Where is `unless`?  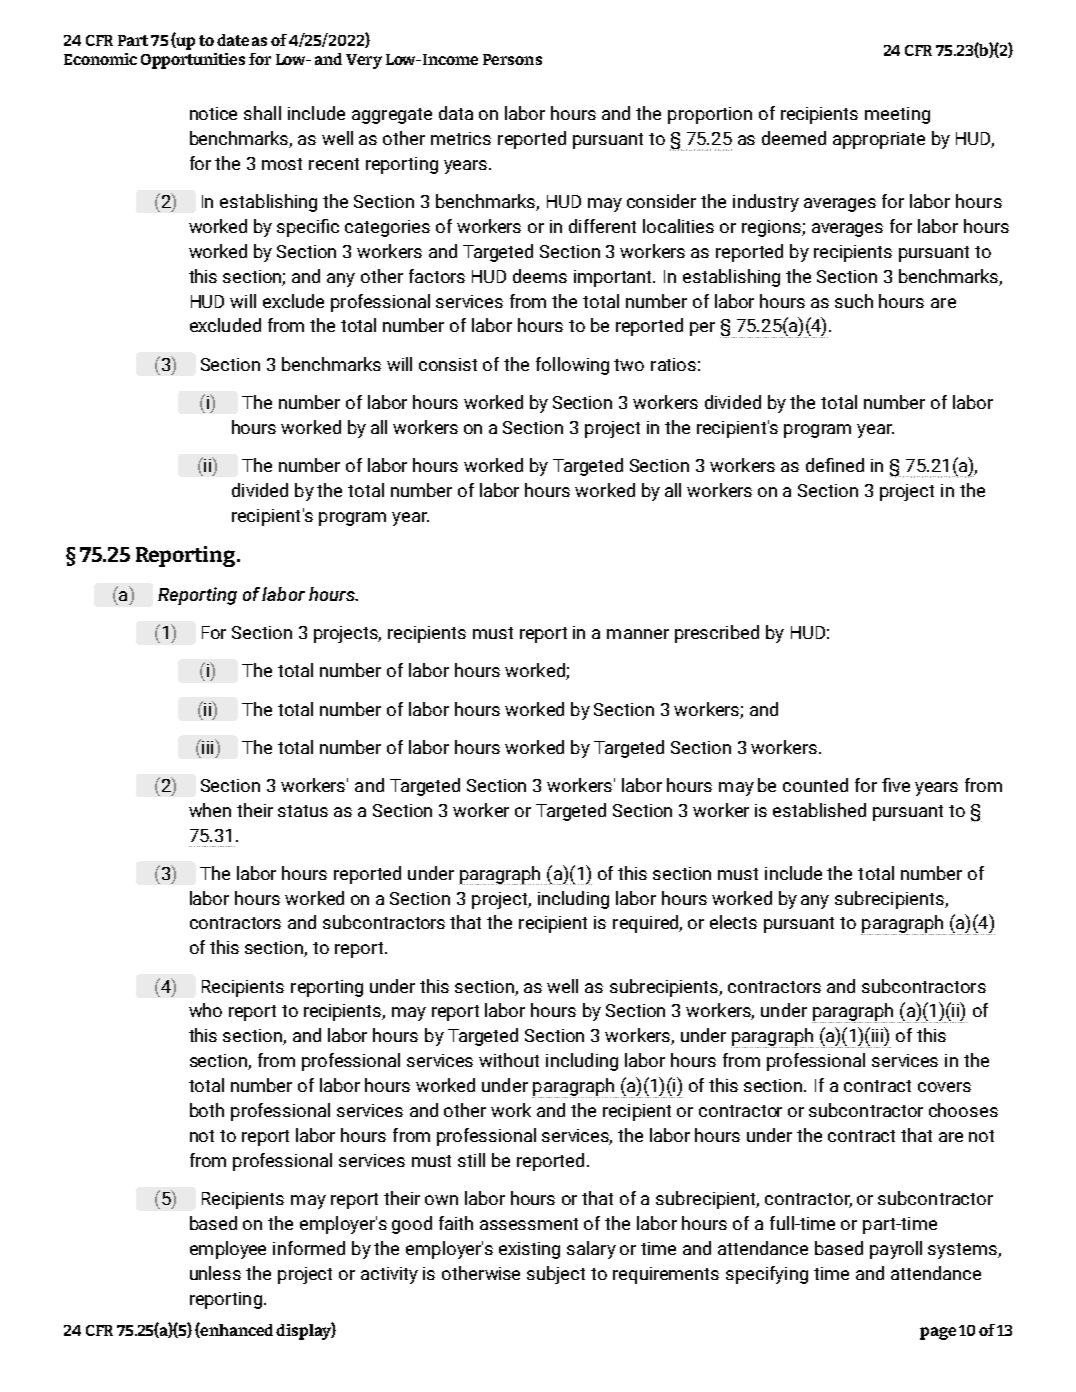
unless is located at coordinates (215, 1273).
